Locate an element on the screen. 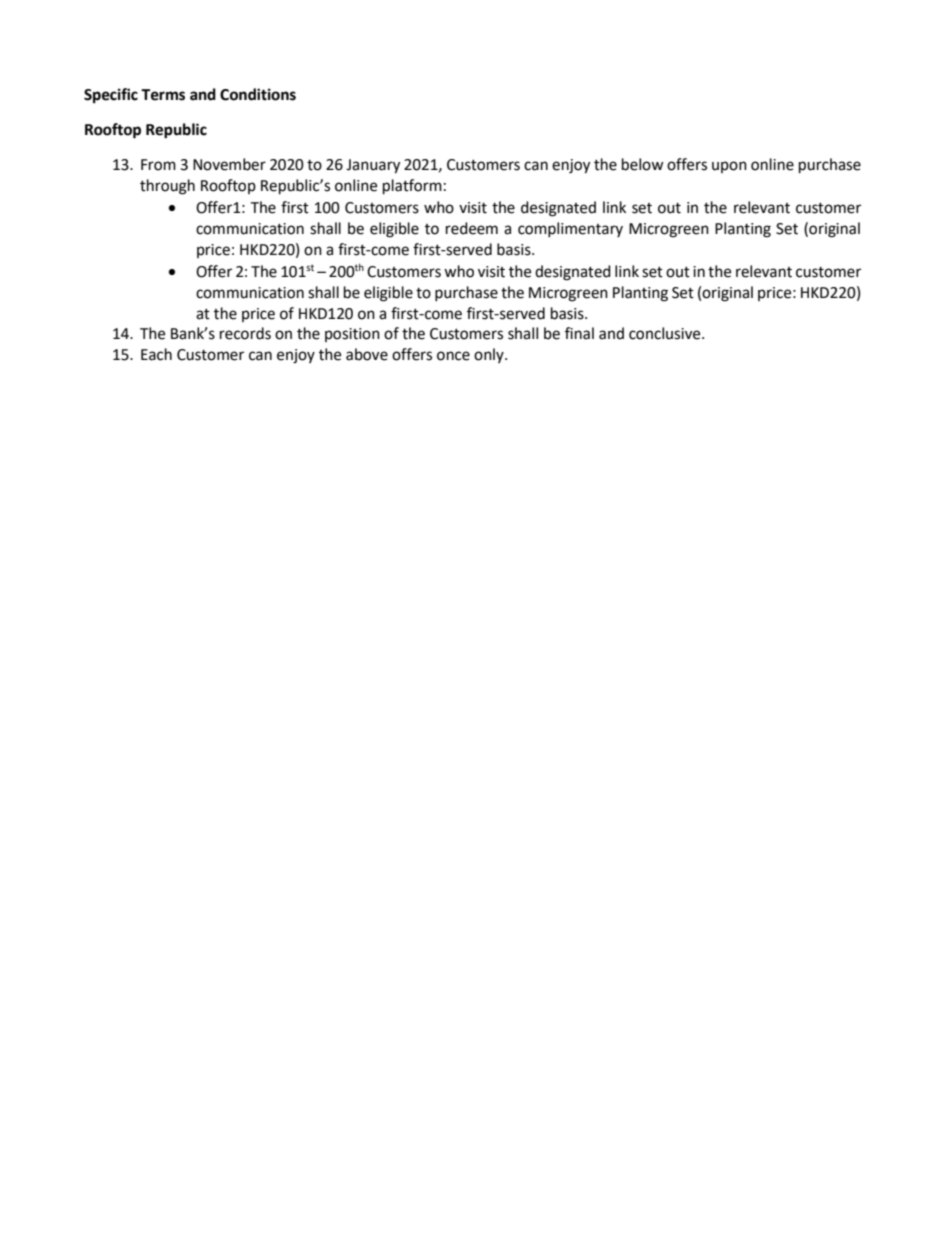 This screenshot has height=1233, width=952. upon is located at coordinates (729, 167).
